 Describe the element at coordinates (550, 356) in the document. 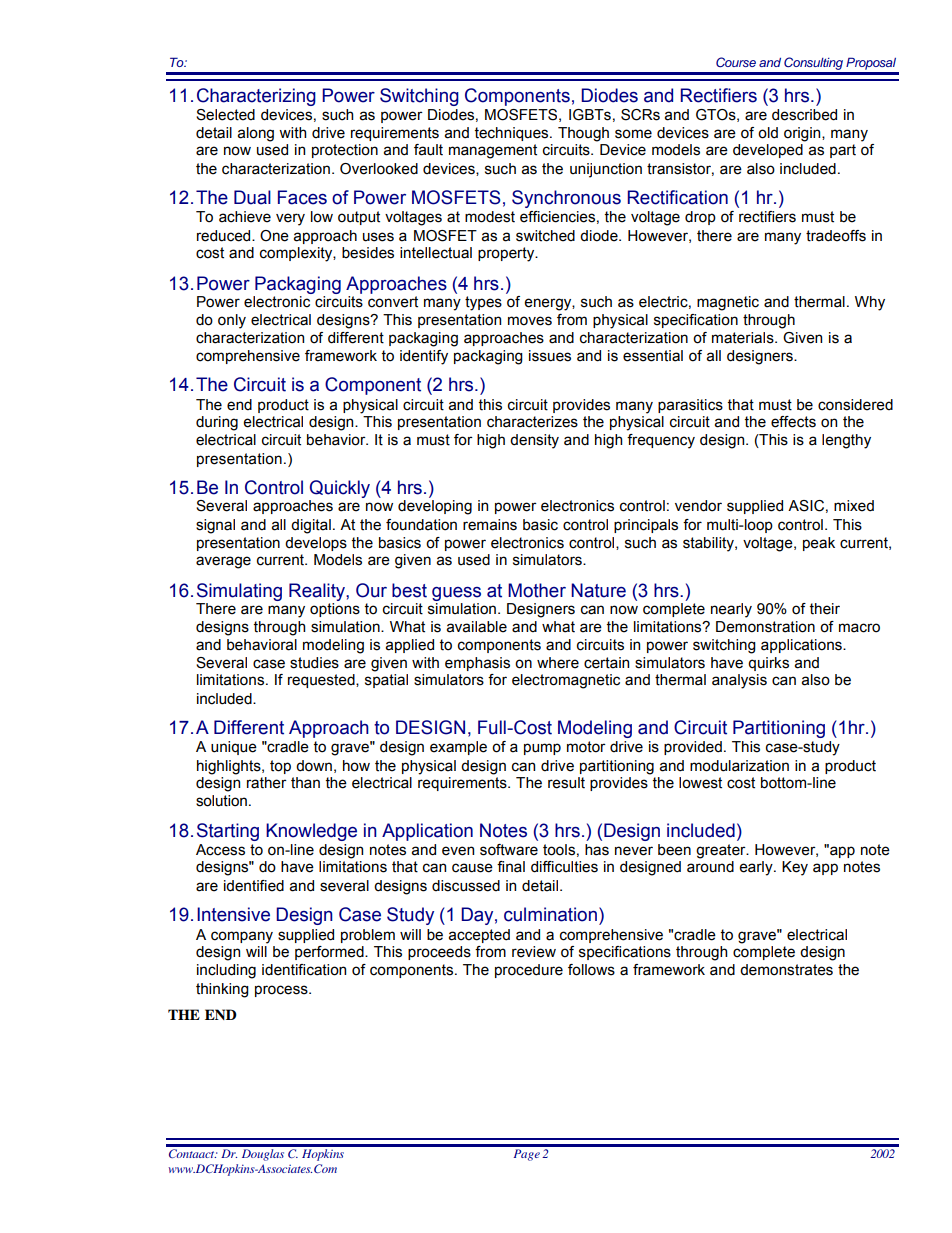

I see `issues` at that location.
